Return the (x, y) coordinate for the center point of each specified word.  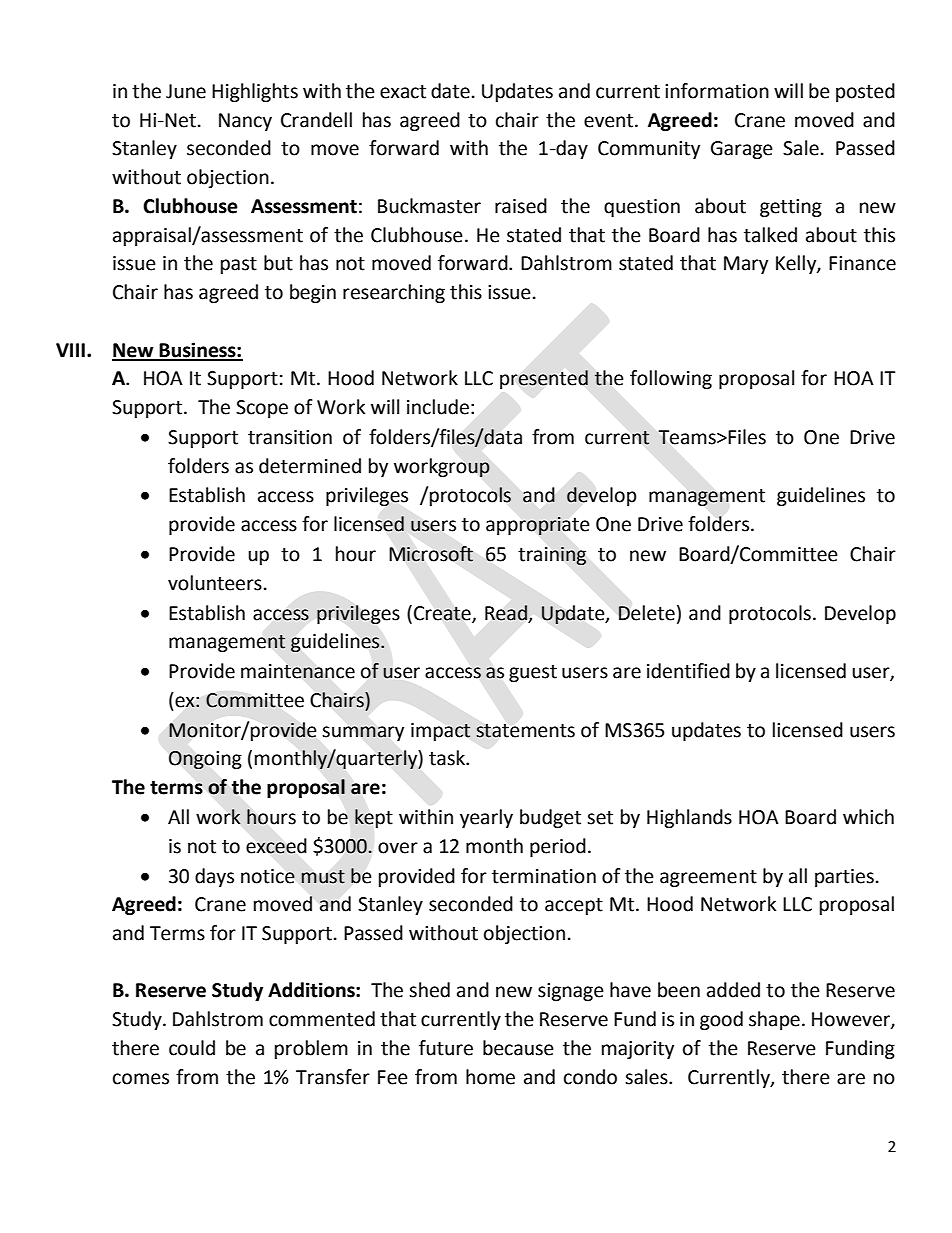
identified (688, 671)
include (438, 407)
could (192, 1048)
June (186, 91)
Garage (742, 150)
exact (403, 92)
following (671, 379)
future (446, 1048)
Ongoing (205, 760)
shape (774, 1020)
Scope (262, 409)
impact (441, 732)
